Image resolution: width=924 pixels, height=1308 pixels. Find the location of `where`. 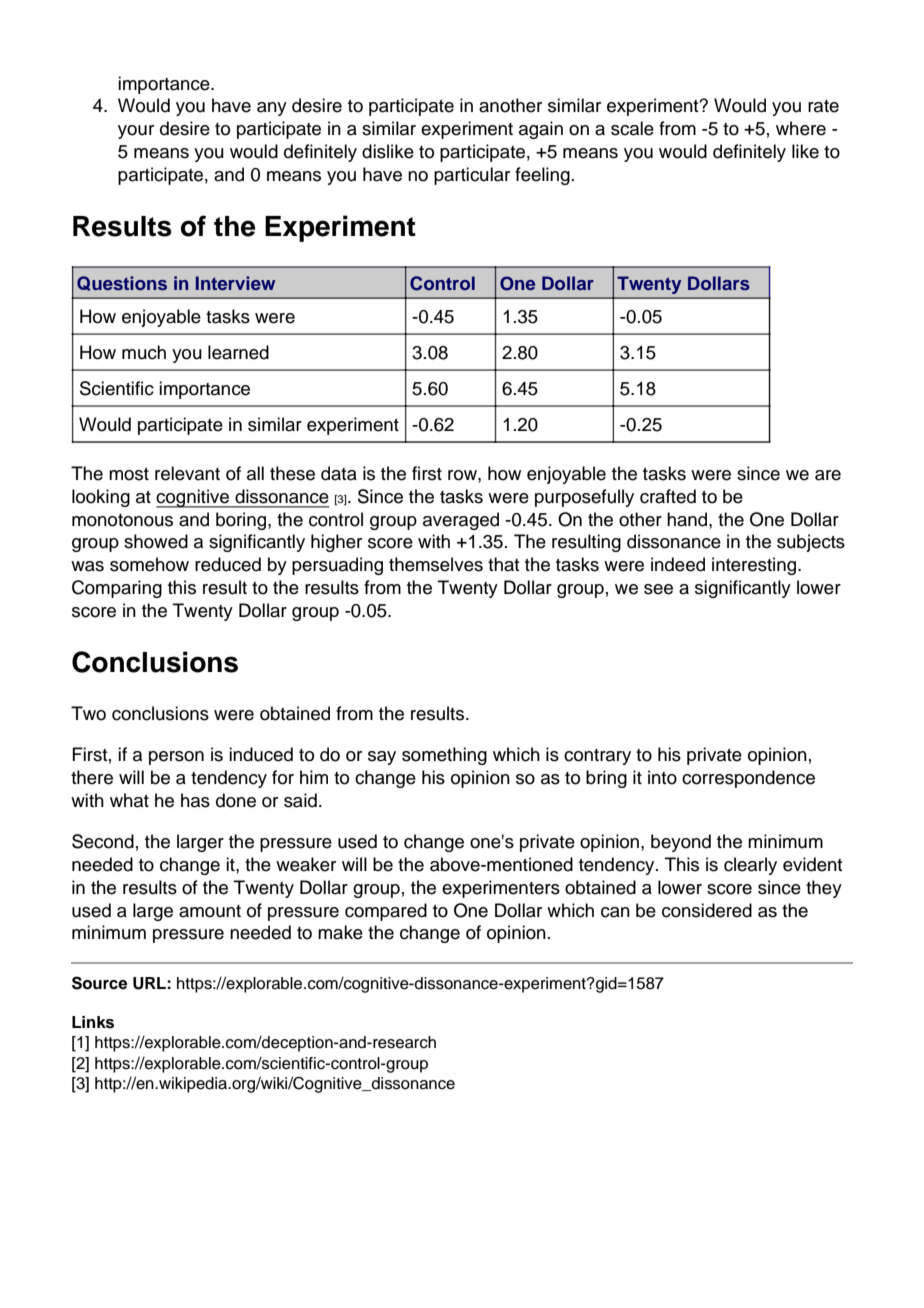

where is located at coordinates (801, 128).
